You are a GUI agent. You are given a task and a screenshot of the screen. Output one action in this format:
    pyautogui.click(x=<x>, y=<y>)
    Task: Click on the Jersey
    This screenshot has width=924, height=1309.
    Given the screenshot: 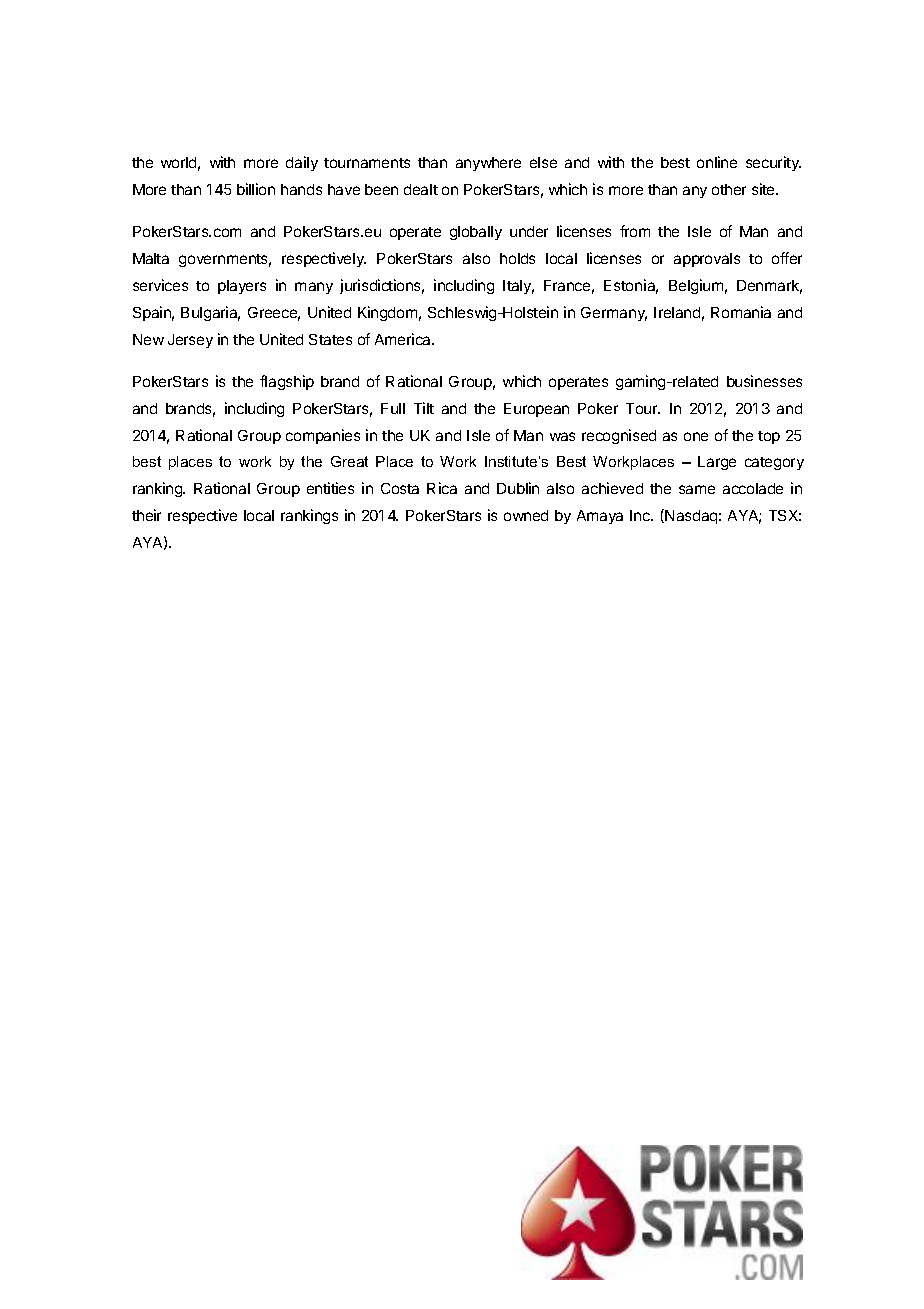 What is the action you would take?
    pyautogui.click(x=190, y=341)
